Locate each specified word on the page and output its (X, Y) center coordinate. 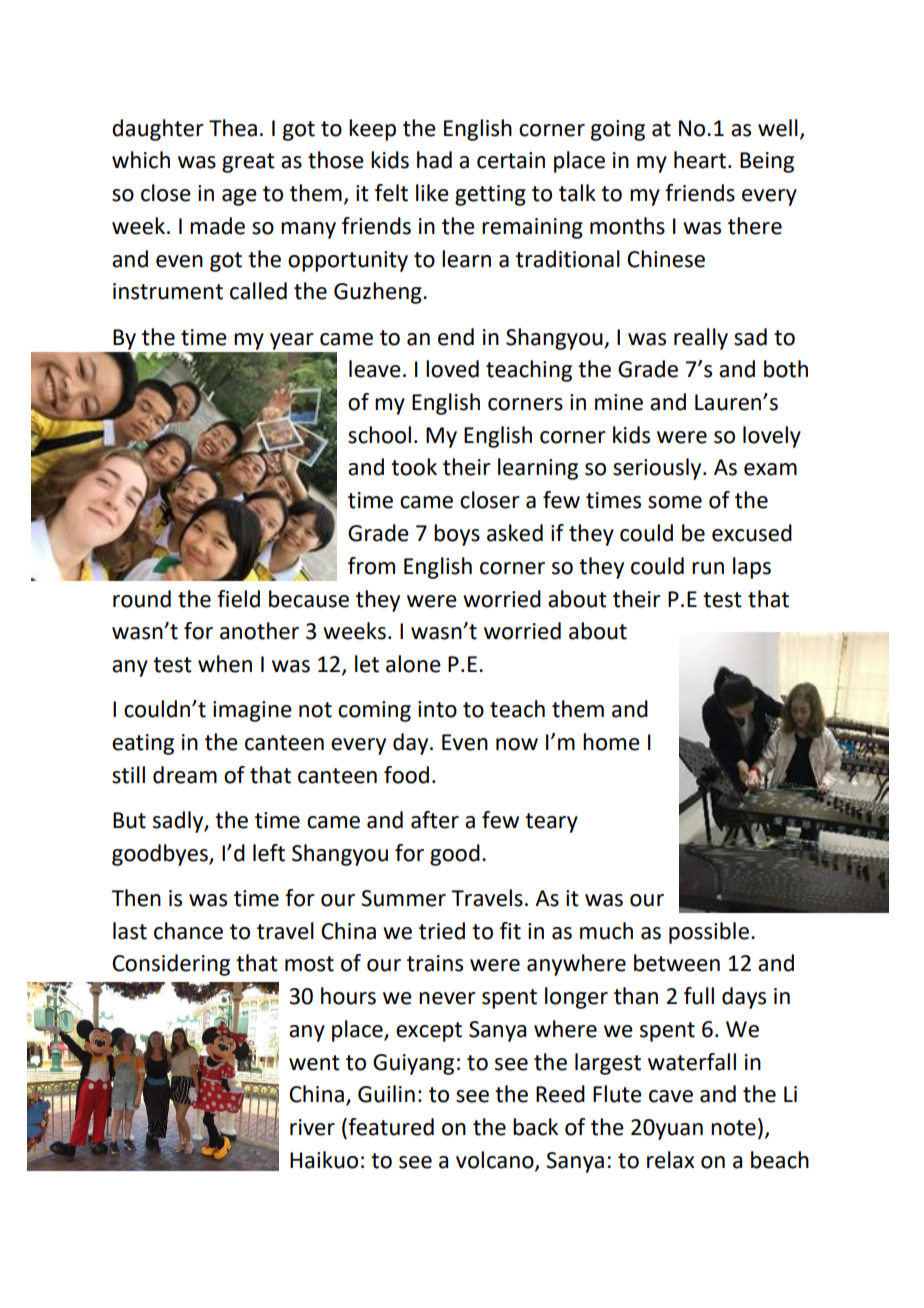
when (225, 664)
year (292, 341)
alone (413, 664)
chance (188, 931)
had (434, 160)
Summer (403, 898)
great (248, 163)
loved (452, 369)
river (312, 1127)
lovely (772, 437)
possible (709, 933)
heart (700, 160)
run (708, 568)
